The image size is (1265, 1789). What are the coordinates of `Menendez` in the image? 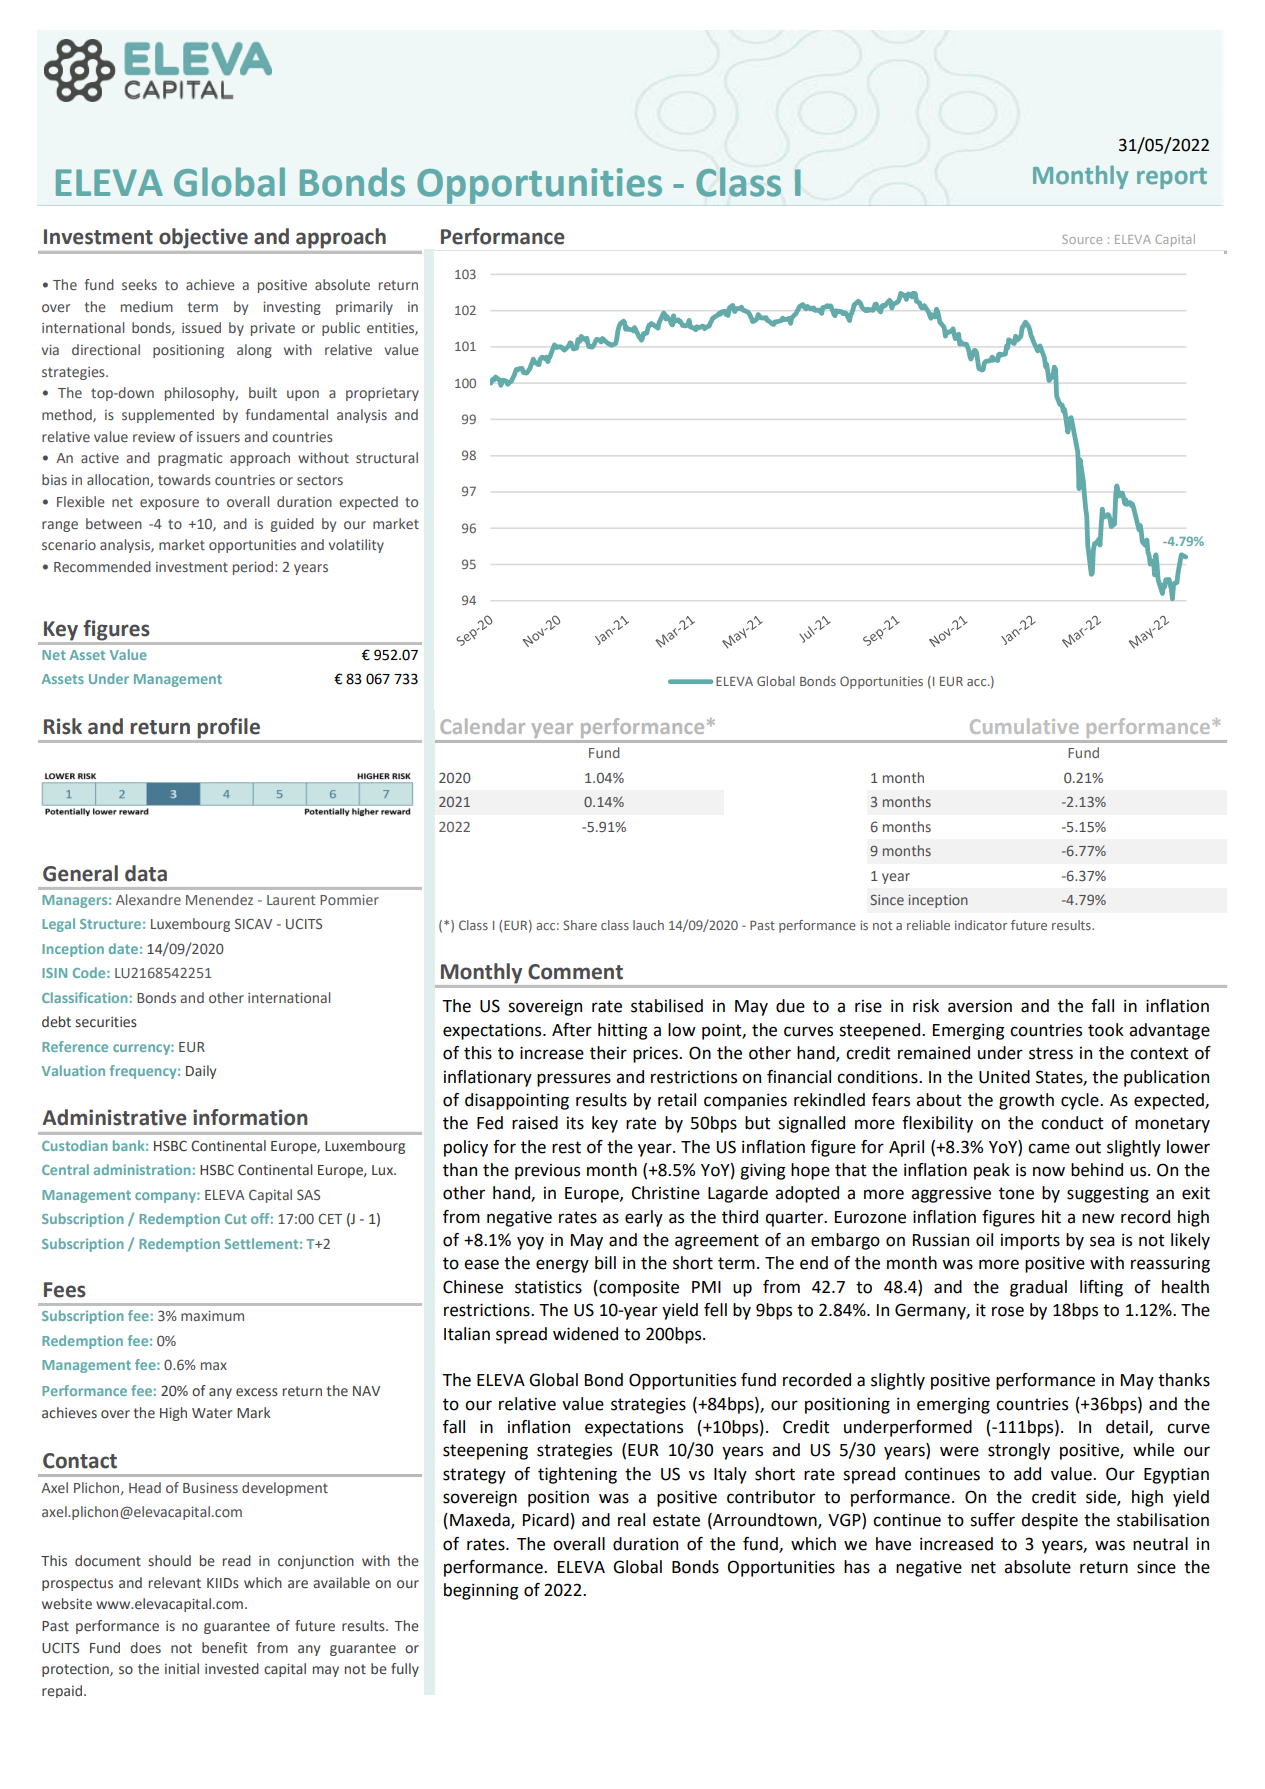 It's located at (219, 899).
